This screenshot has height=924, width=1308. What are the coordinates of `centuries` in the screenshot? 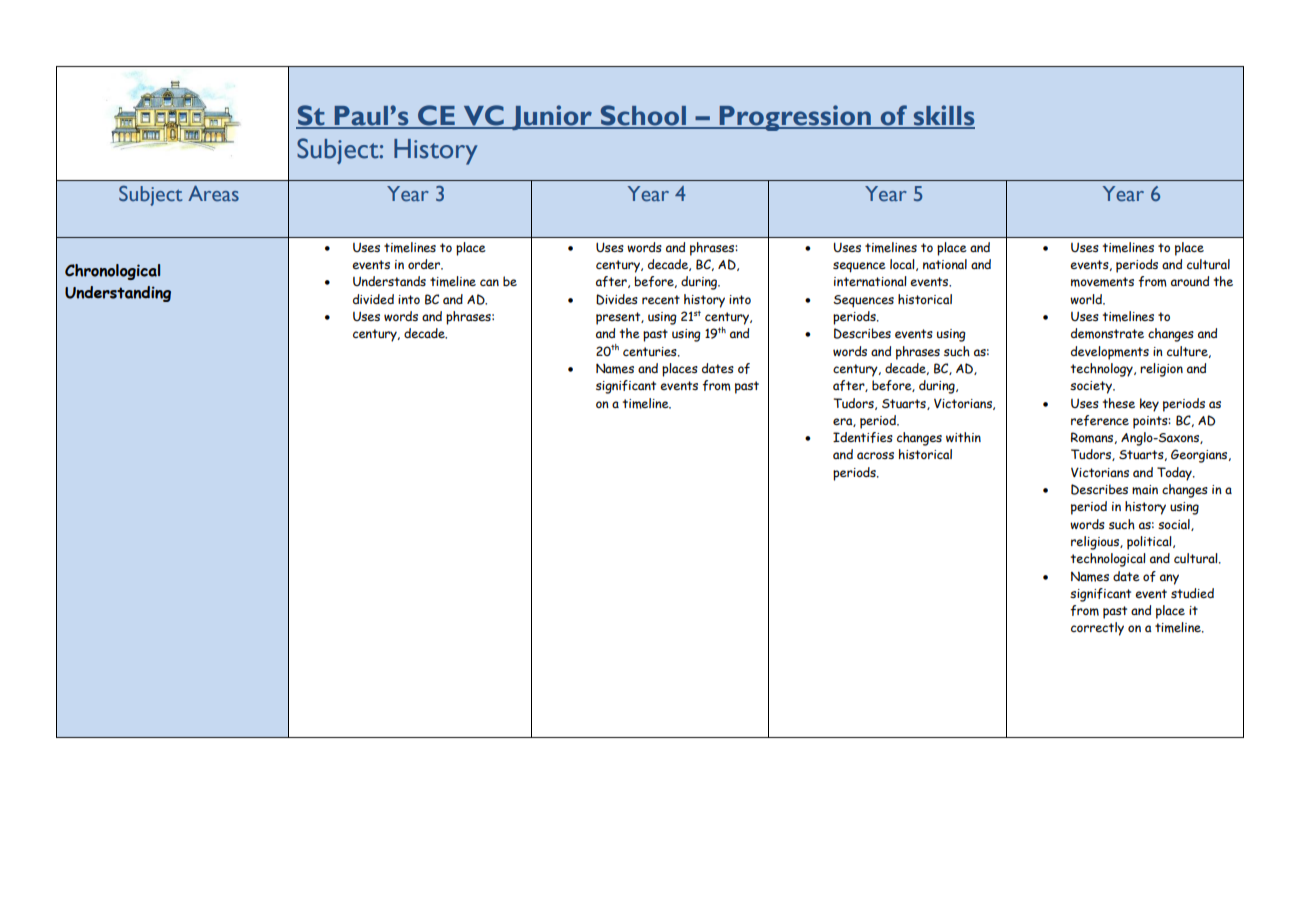 It's located at (651, 352).
